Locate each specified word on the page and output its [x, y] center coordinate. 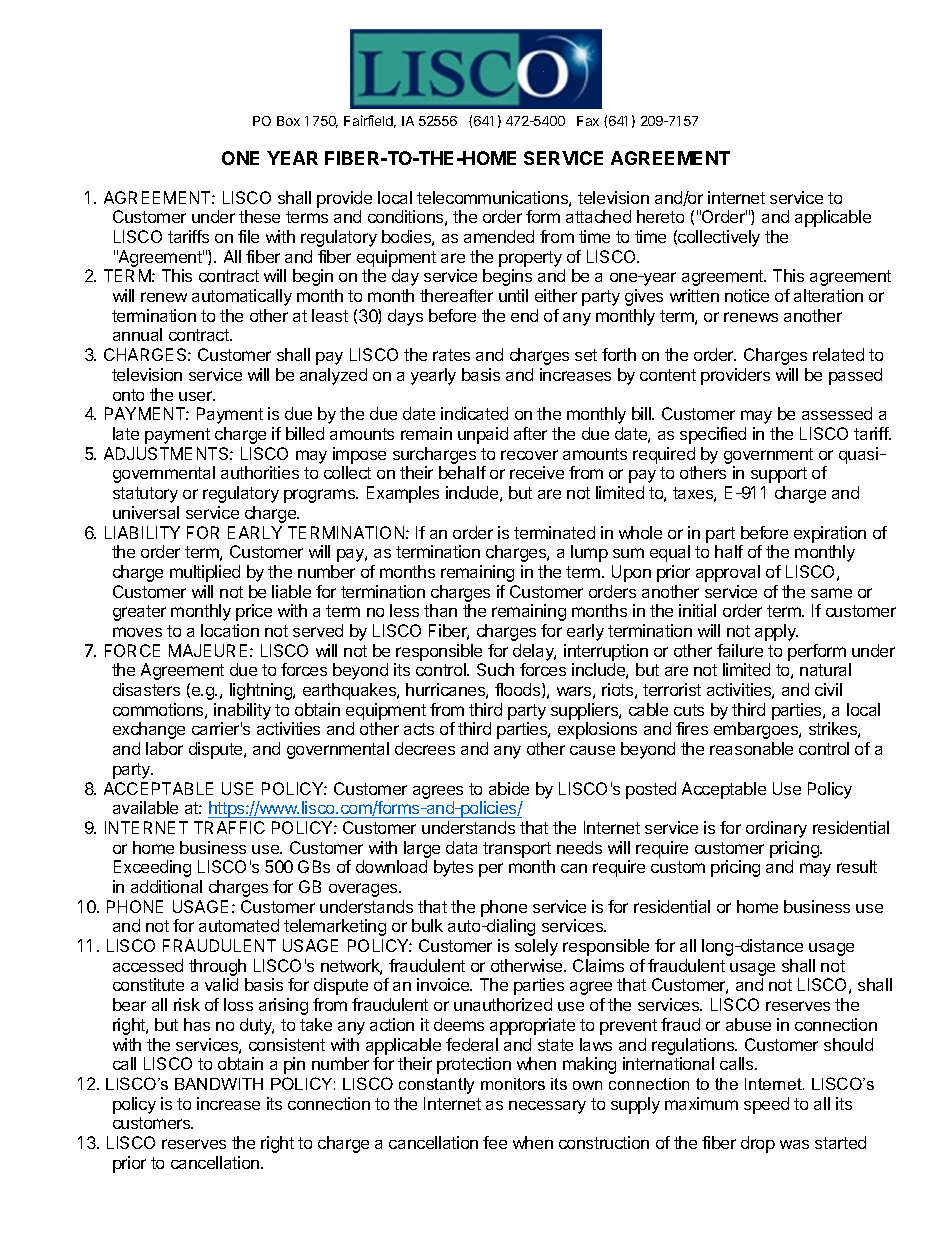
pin [294, 1065]
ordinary [776, 829]
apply [776, 632]
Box [288, 121]
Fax [588, 121]
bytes [453, 868]
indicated [474, 413]
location [230, 630]
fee [495, 1142]
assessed [837, 413]
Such [495, 669]
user [196, 396]
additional [166, 886]
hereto [660, 216]
